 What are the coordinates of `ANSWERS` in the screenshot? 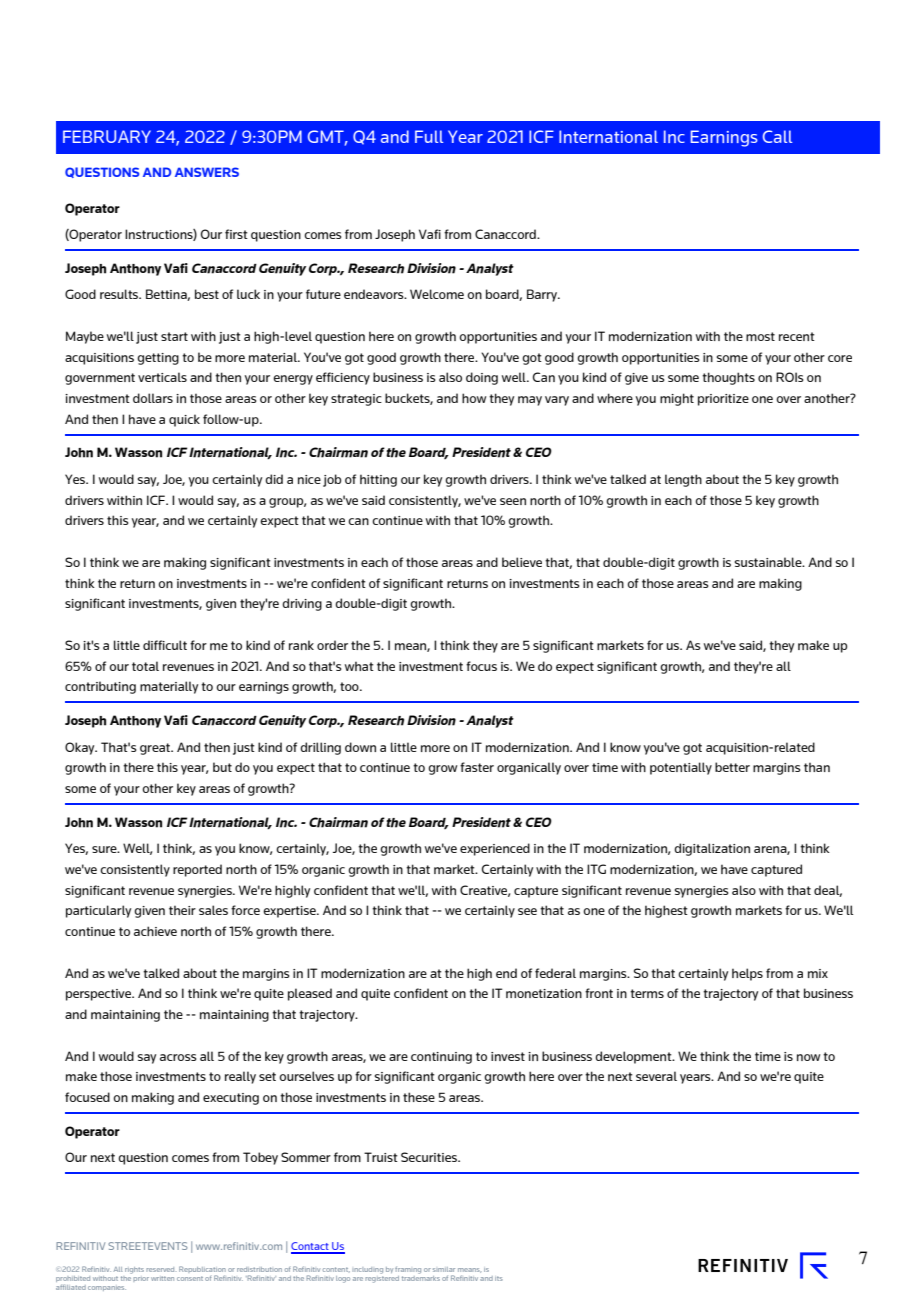 It's located at (207, 172).
